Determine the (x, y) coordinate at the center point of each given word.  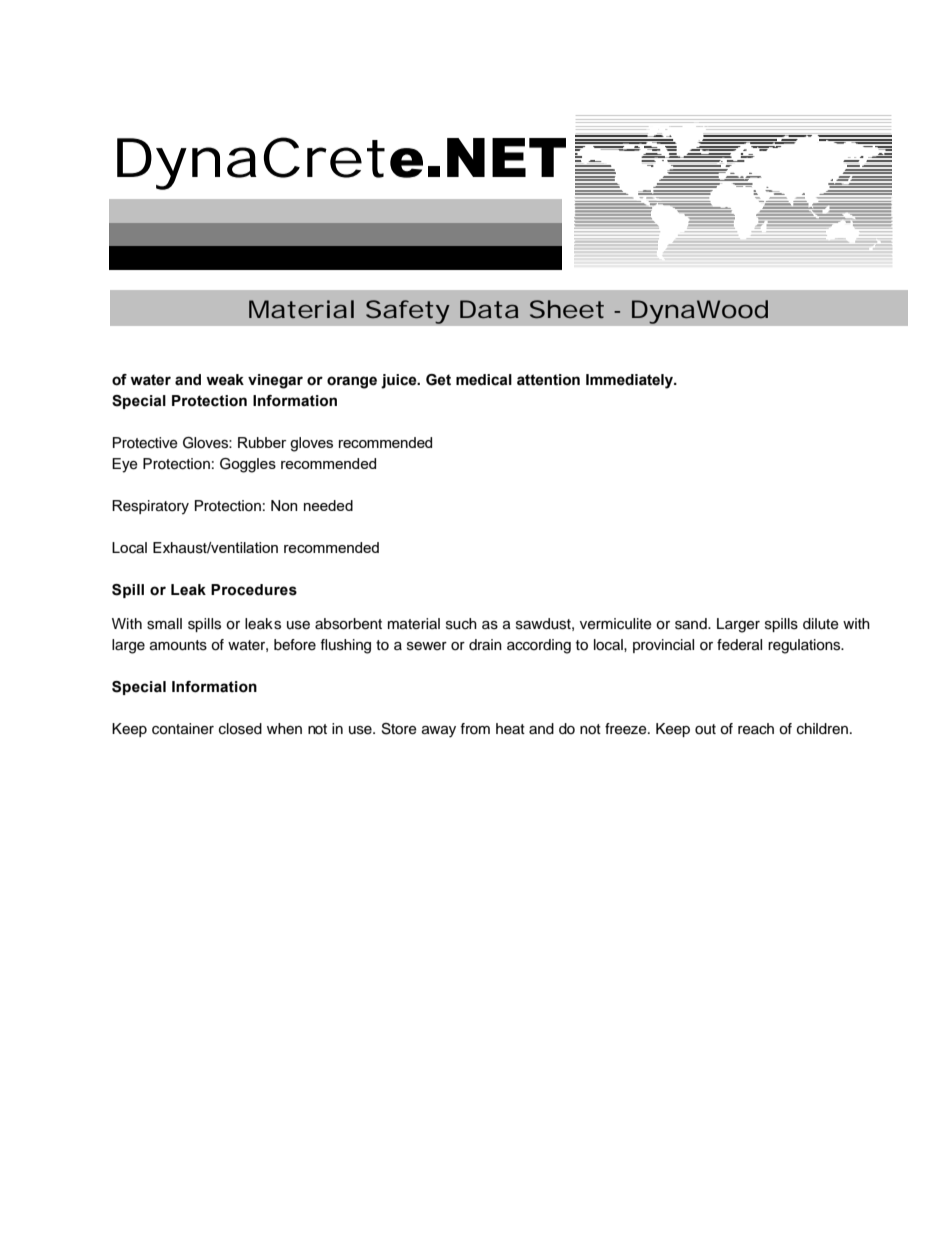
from (475, 729)
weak (225, 380)
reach (756, 729)
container (183, 729)
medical (484, 380)
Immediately (630, 381)
